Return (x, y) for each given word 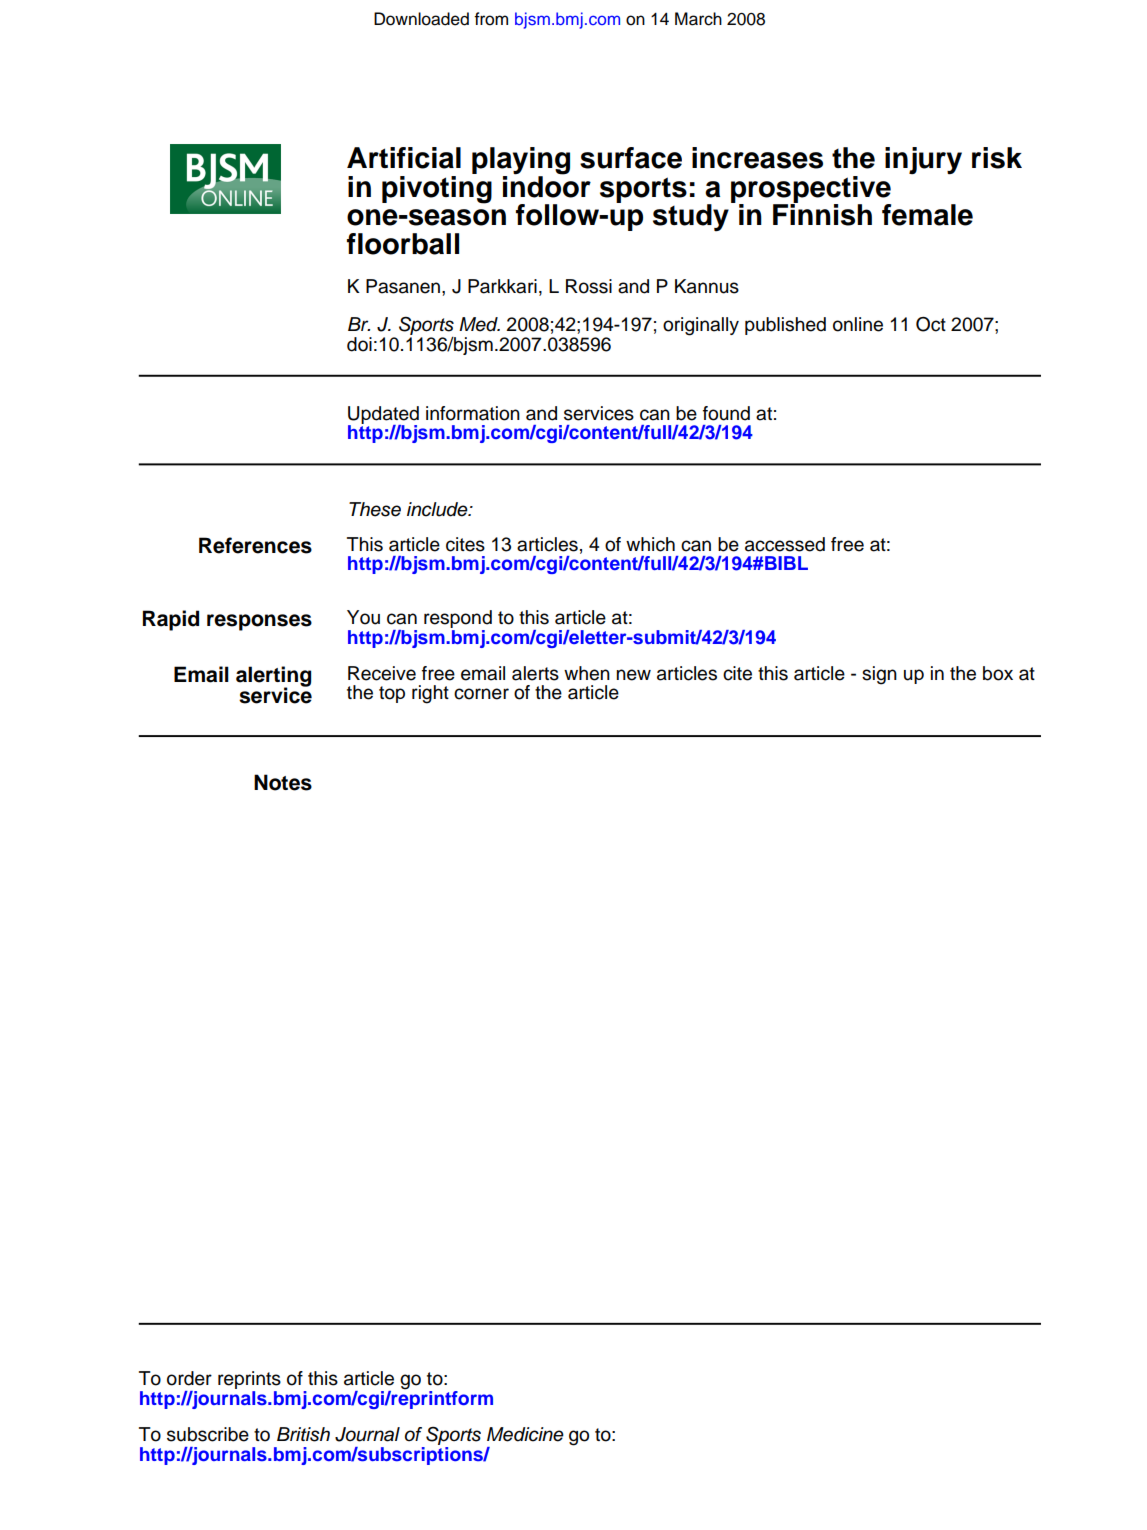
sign (879, 675)
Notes (283, 782)
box (998, 673)
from (491, 19)
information (473, 413)
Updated (383, 416)
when (587, 673)
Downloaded (421, 19)
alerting (273, 677)
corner (481, 694)
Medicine (525, 1434)
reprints (249, 1381)
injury (923, 161)
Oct (931, 324)
